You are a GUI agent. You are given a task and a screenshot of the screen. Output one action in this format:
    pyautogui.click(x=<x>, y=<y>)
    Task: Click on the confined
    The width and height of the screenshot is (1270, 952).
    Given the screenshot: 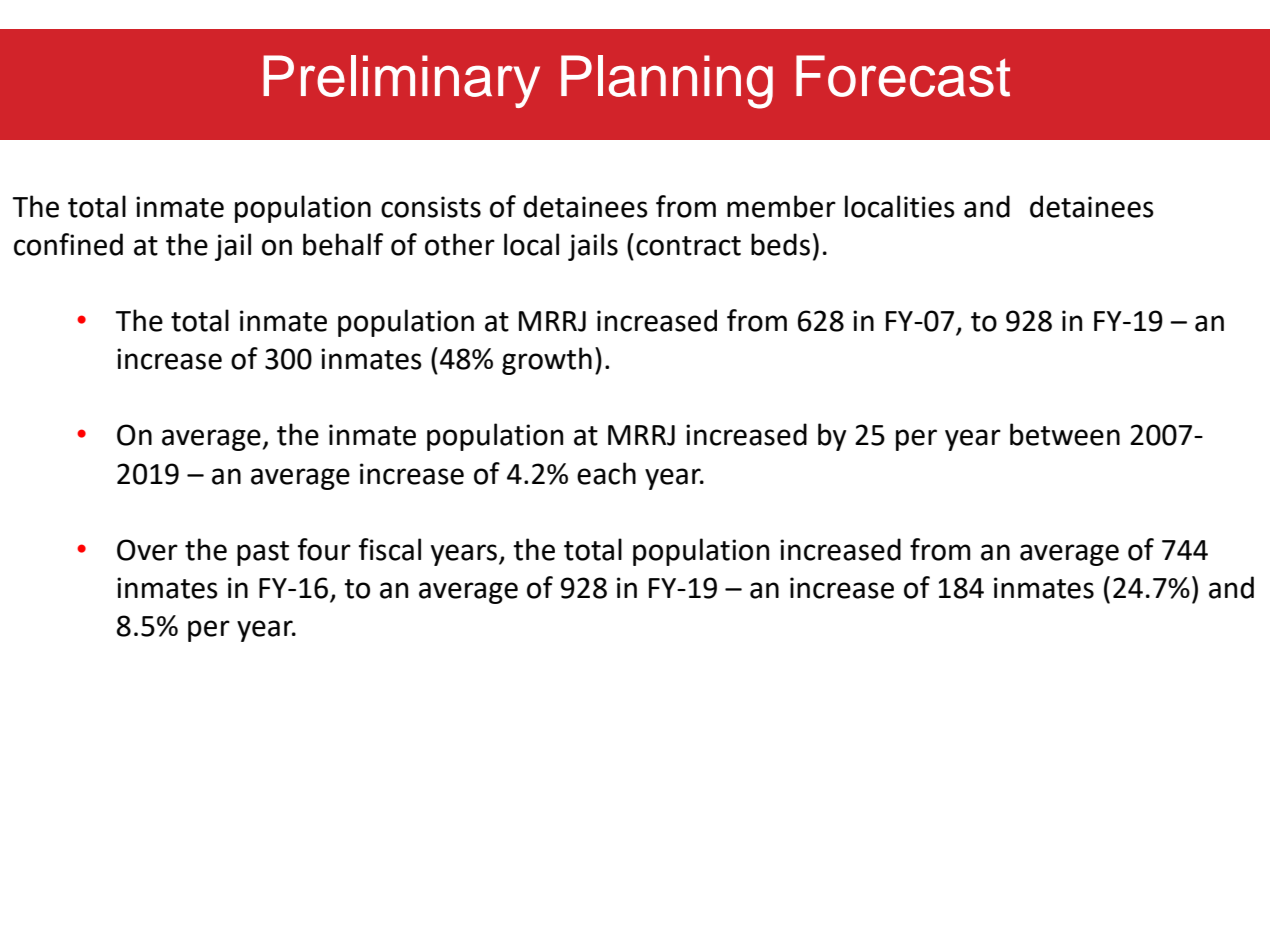 What is the action you would take?
    pyautogui.click(x=68, y=244)
